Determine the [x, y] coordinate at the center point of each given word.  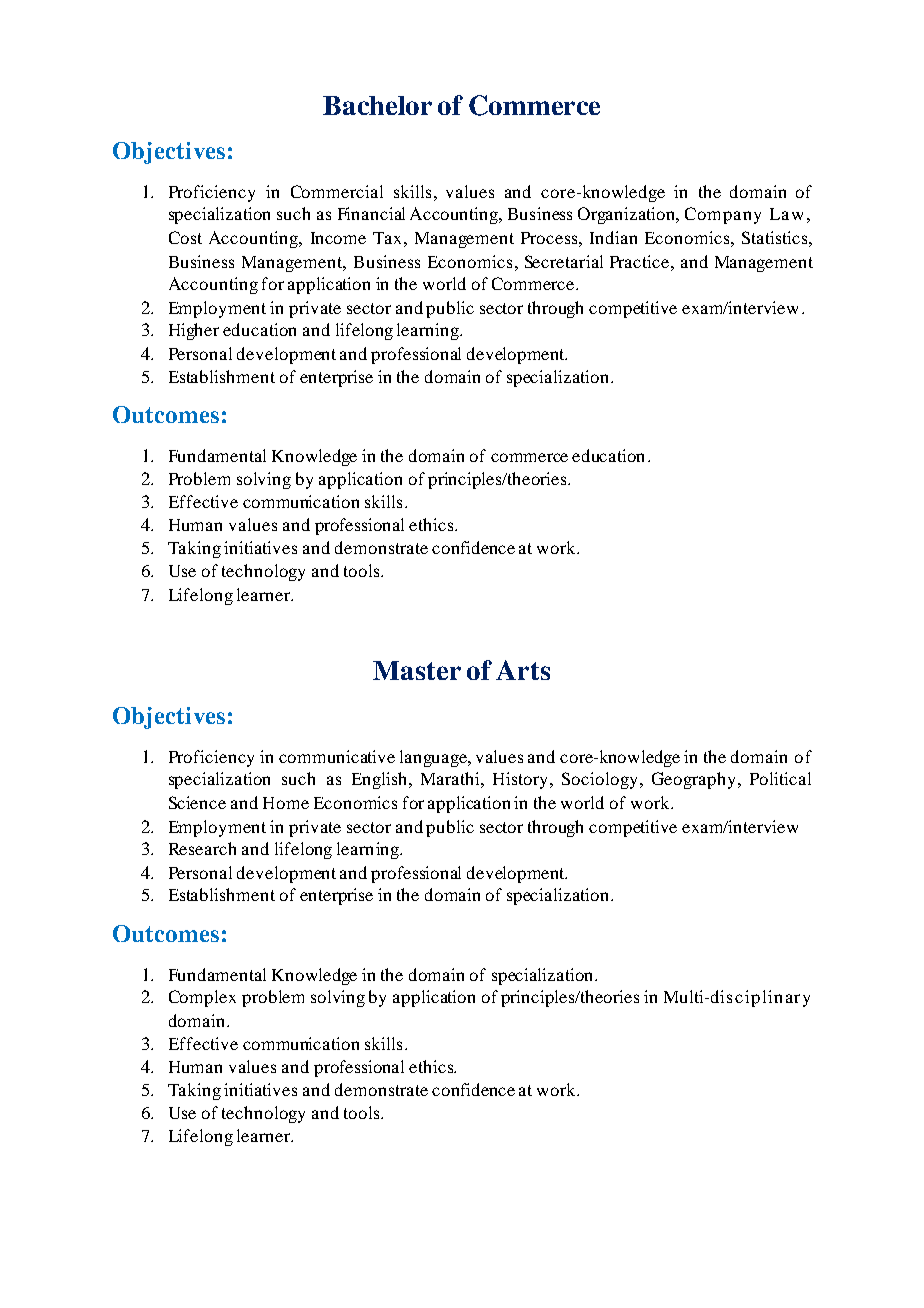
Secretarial [564, 261]
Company [723, 215]
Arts [523, 670]
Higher [194, 331]
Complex [202, 998]
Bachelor [377, 105]
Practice [641, 261]
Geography [695, 780]
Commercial [337, 191]
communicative [337, 756]
